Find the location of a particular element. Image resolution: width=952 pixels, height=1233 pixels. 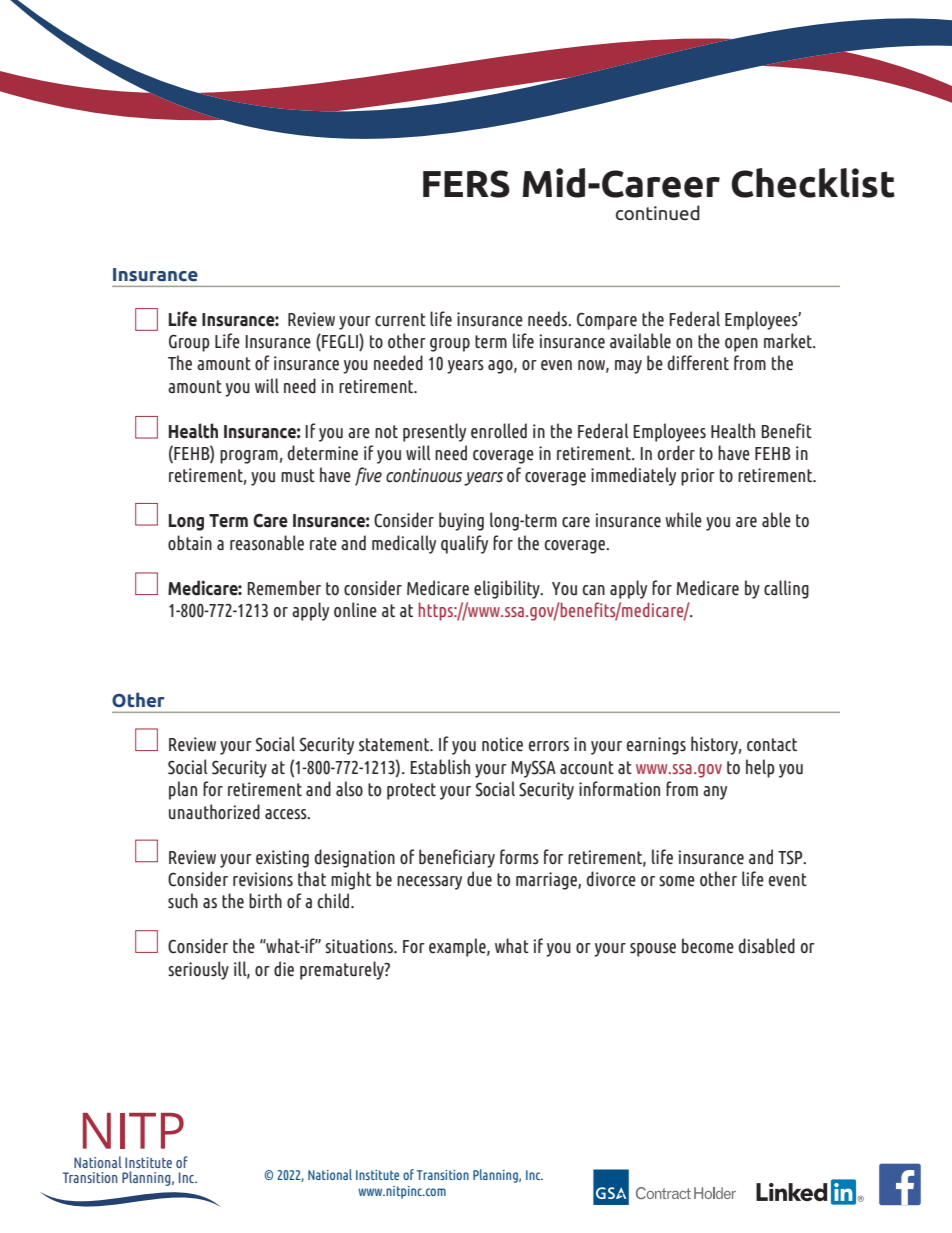

current is located at coordinates (400, 319).
